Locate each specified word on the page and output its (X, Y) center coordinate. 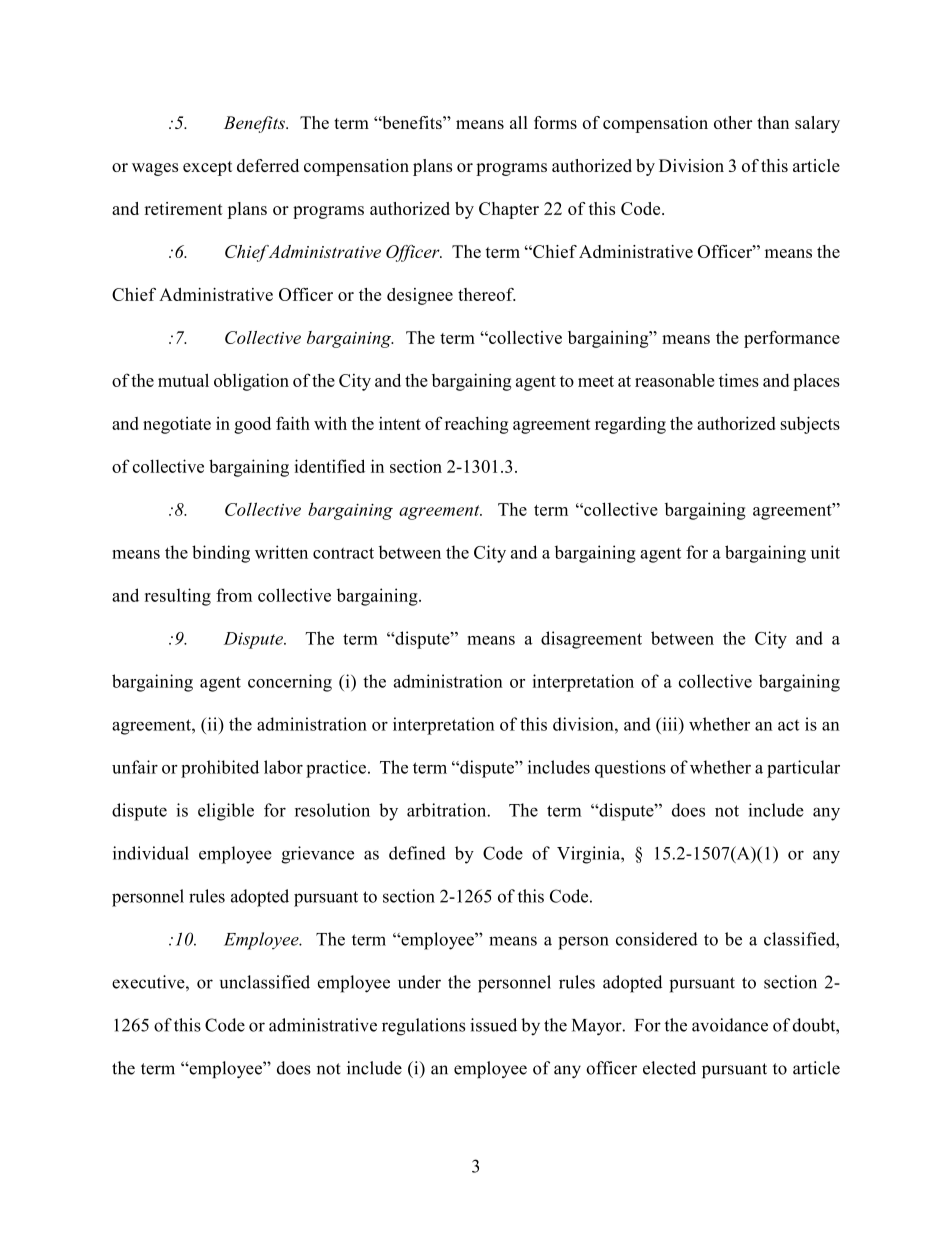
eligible (226, 812)
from (234, 595)
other (733, 122)
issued (493, 1025)
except (207, 168)
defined (417, 853)
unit (825, 552)
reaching (476, 425)
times (739, 380)
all (519, 122)
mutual (183, 380)
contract (343, 553)
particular (803, 769)
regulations (423, 1027)
